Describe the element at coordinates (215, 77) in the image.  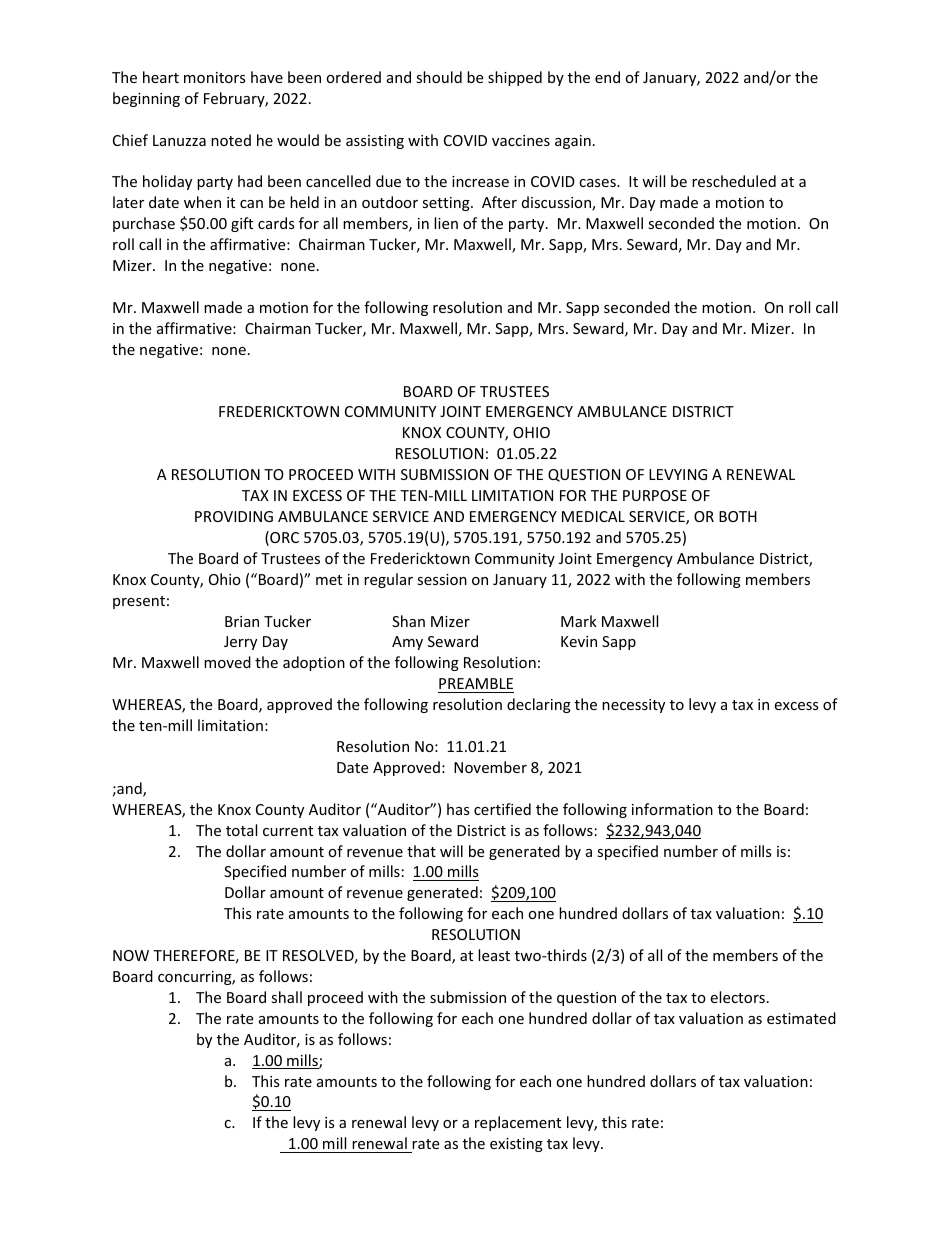
I see `monitors` at that location.
